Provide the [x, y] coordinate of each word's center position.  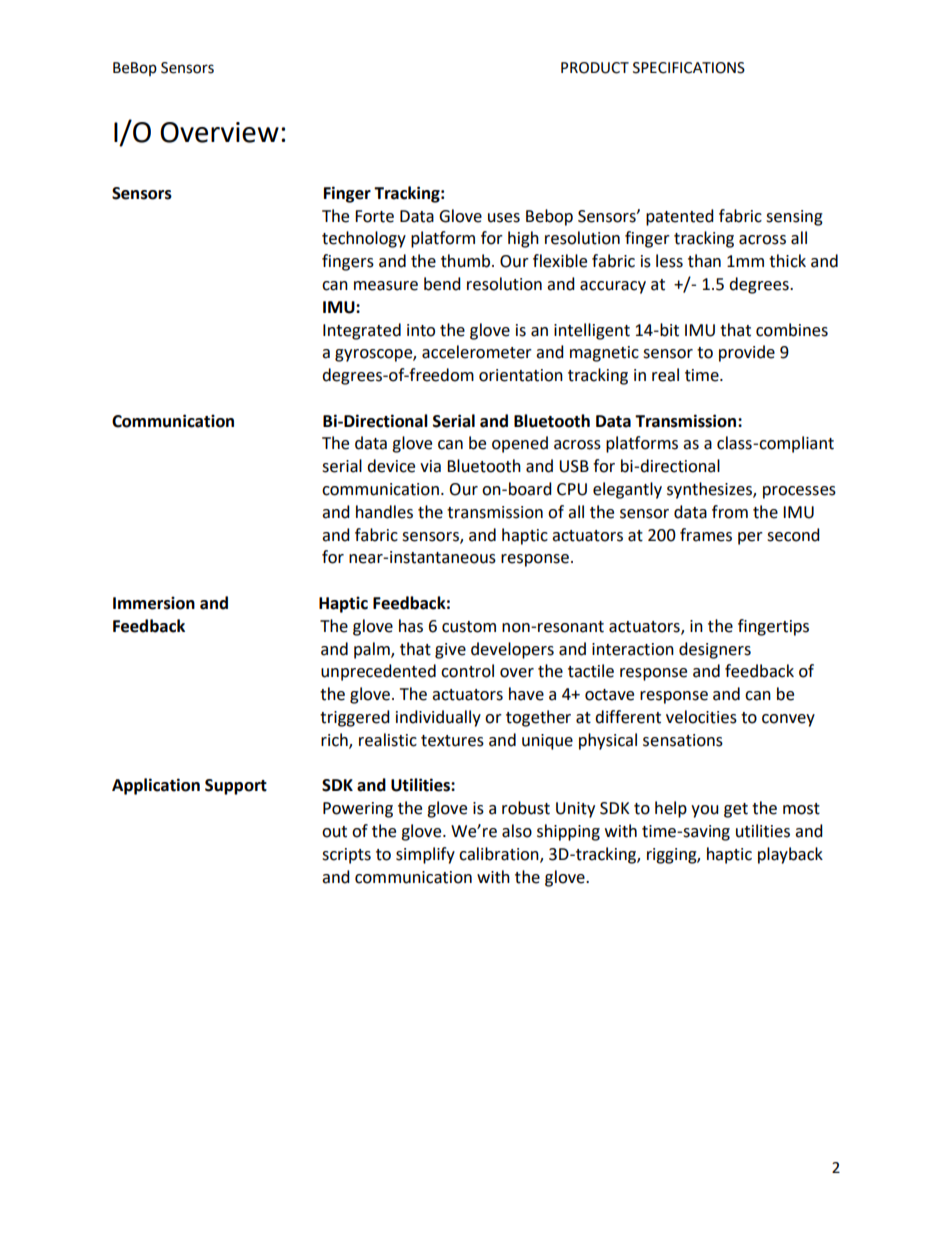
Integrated [362, 331]
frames [706, 535]
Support [236, 787]
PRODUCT [595, 68]
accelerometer [477, 352]
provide [747, 353]
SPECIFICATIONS [689, 68]
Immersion [154, 603]
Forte [374, 216]
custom [469, 627]
